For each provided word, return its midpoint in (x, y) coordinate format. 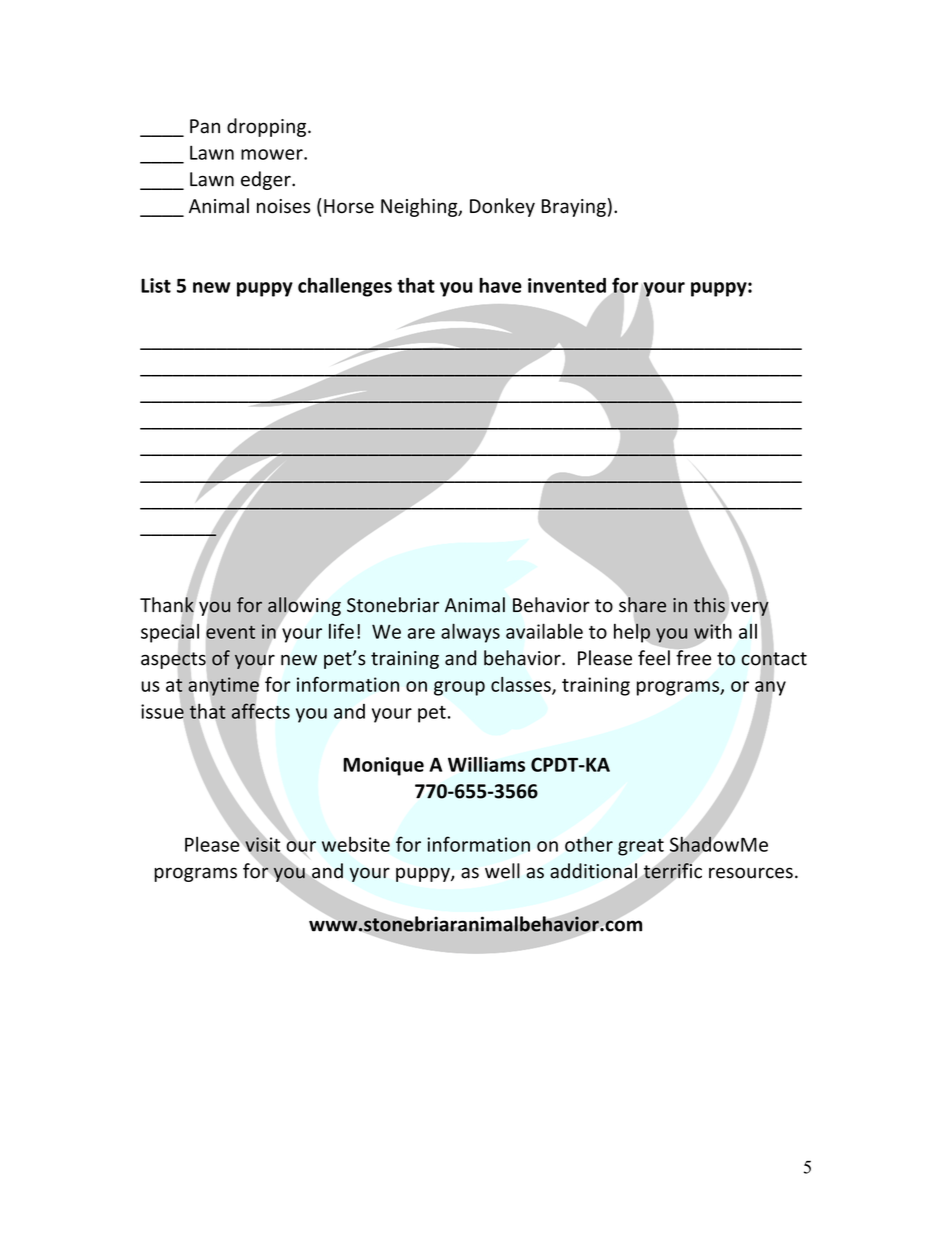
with (712, 631)
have (500, 285)
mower (273, 154)
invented (567, 285)
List (156, 285)
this (709, 604)
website (356, 844)
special (170, 633)
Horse (349, 206)
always (470, 633)
